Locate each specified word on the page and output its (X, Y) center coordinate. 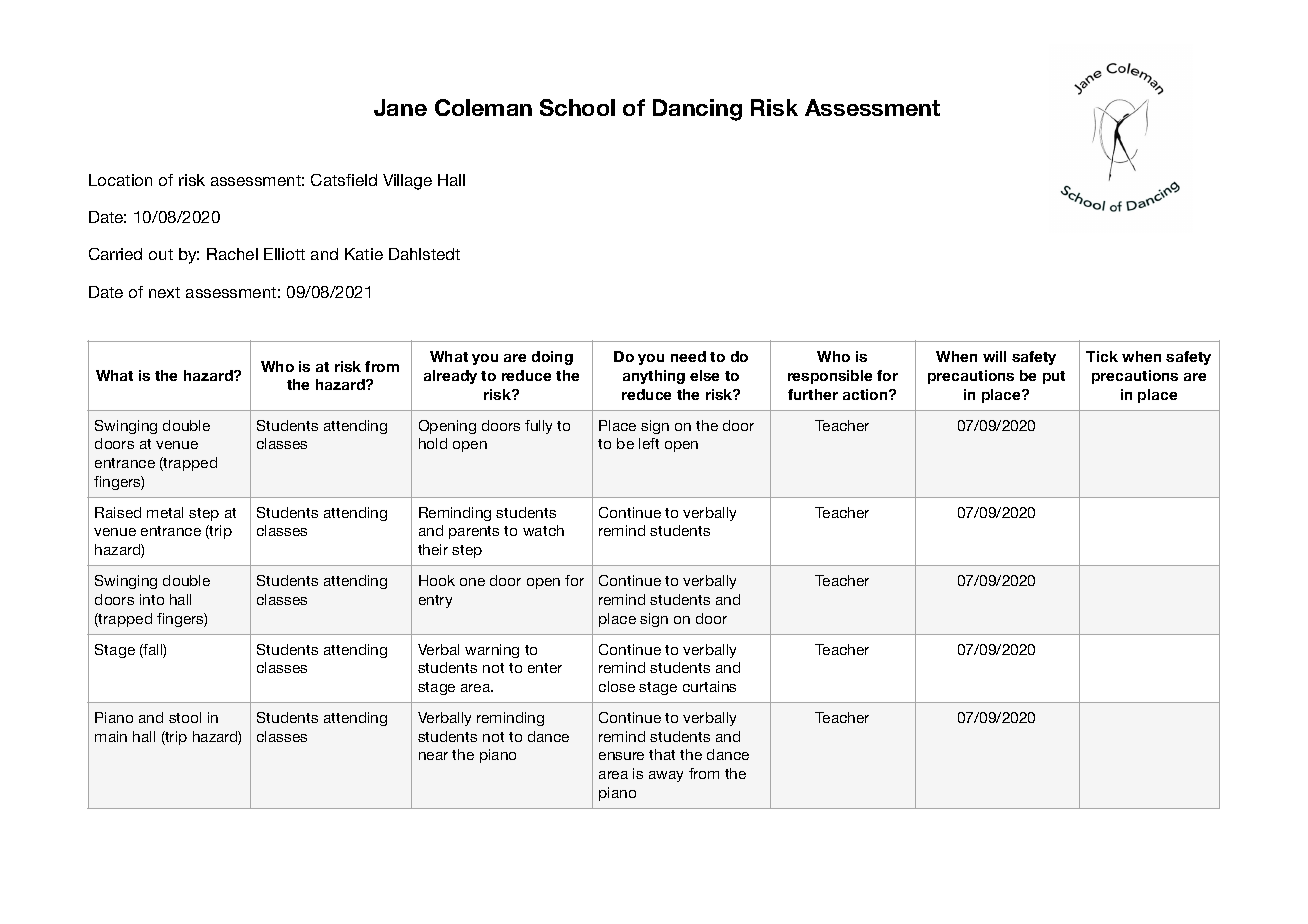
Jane (400, 107)
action (866, 394)
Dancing (697, 110)
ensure (621, 756)
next (164, 292)
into (152, 599)
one (472, 582)
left (649, 443)
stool (185, 717)
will (994, 356)
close (617, 686)
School (577, 107)
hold (433, 443)
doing (552, 358)
